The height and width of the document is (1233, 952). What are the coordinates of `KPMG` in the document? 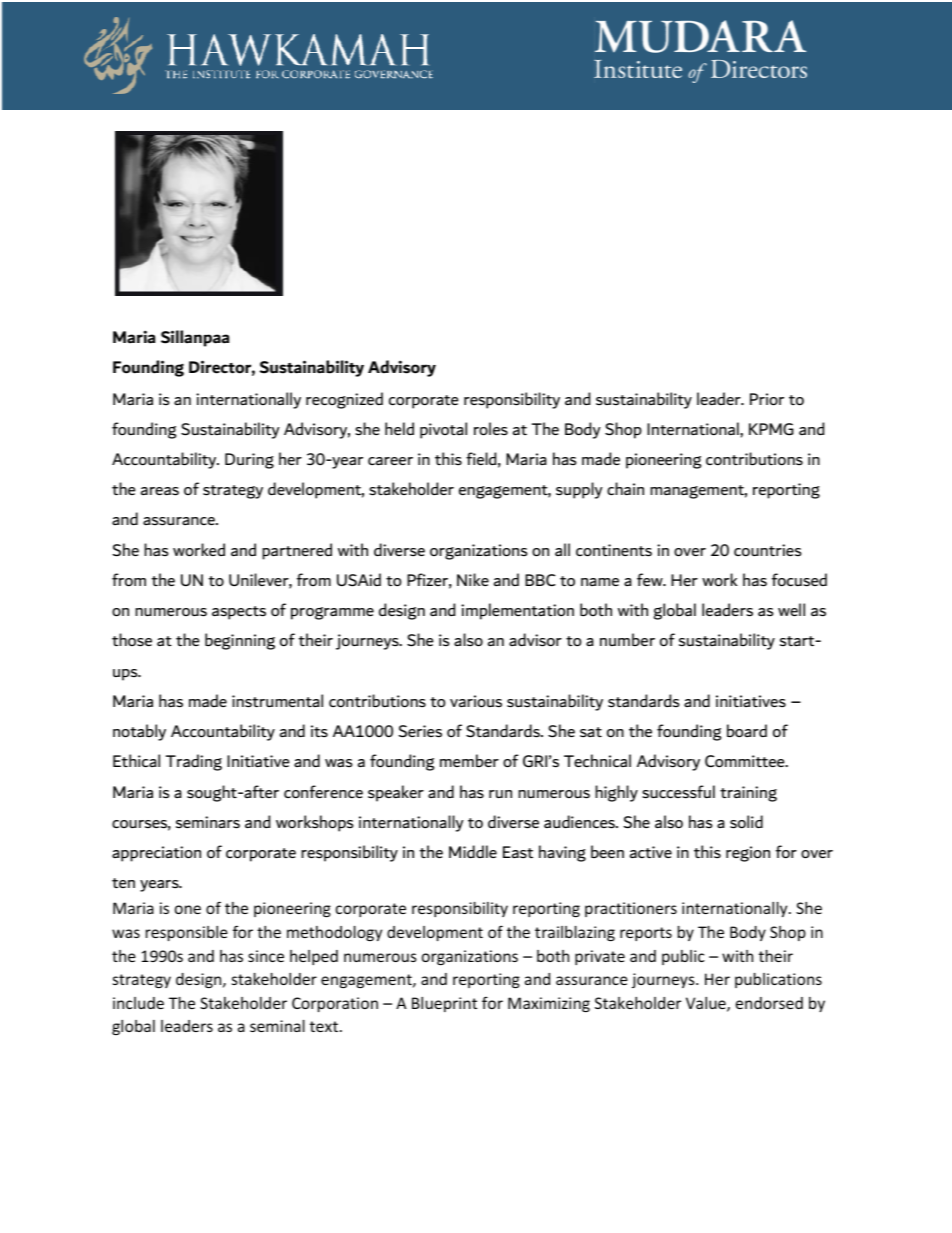 It's located at (771, 429).
